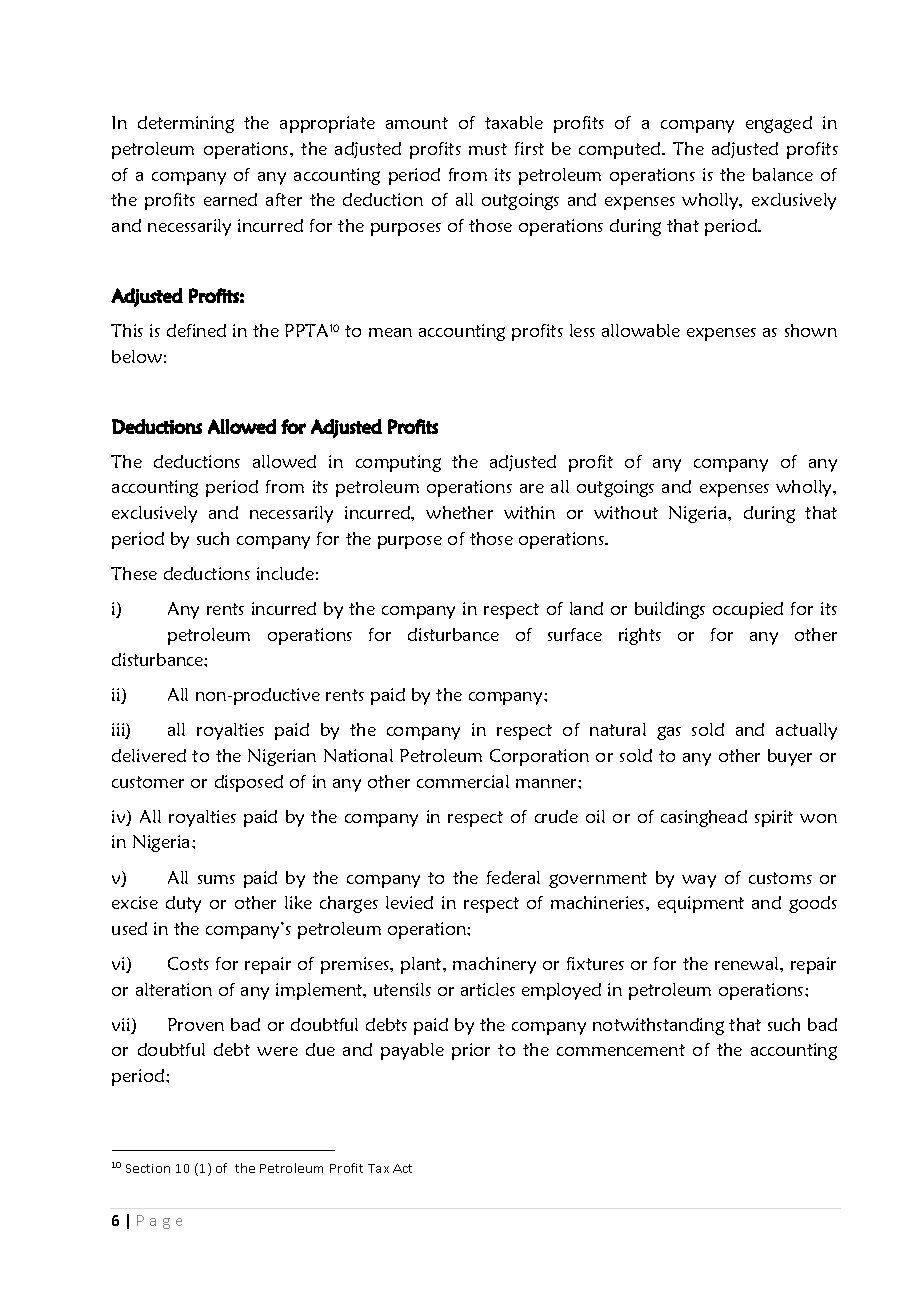 The image size is (924, 1308). Describe the element at coordinates (575, 634) in the image. I see `surface` at that location.
